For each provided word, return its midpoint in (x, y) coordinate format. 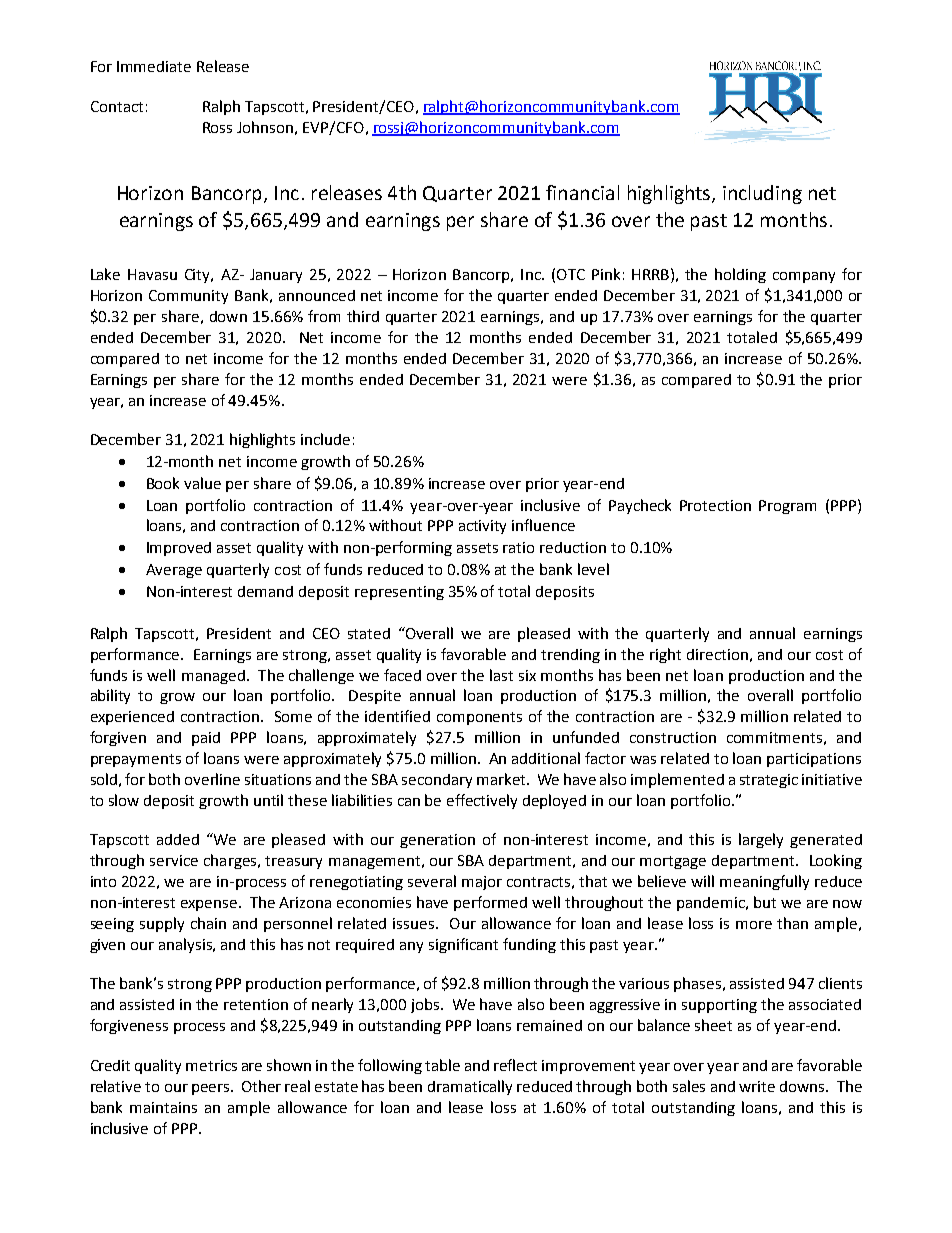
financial (582, 192)
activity (482, 527)
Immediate (154, 66)
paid (206, 739)
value (202, 483)
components (479, 718)
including (762, 194)
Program (787, 507)
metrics (211, 1065)
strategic (769, 781)
